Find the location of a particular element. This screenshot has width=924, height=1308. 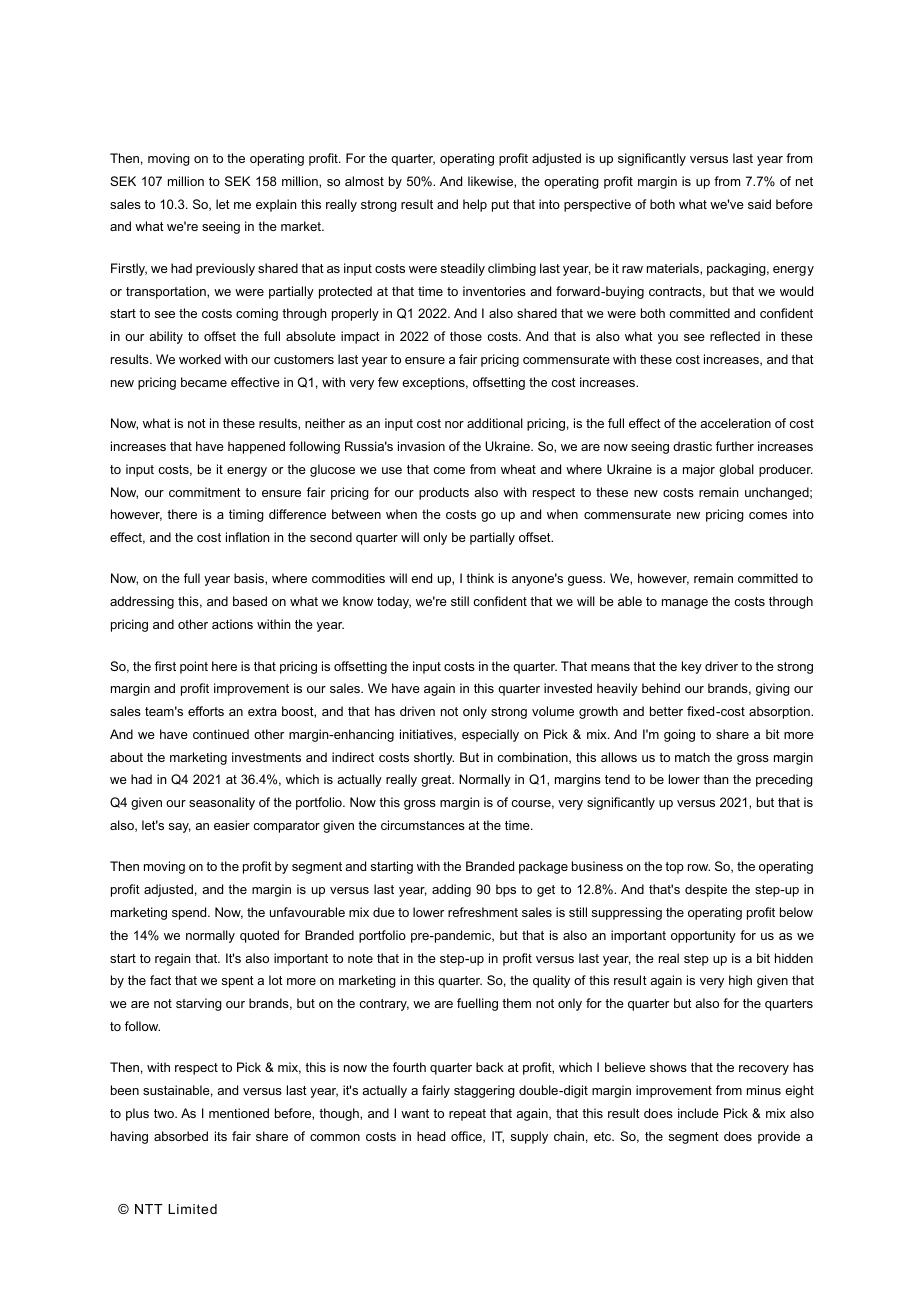

driver is located at coordinates (721, 666).
